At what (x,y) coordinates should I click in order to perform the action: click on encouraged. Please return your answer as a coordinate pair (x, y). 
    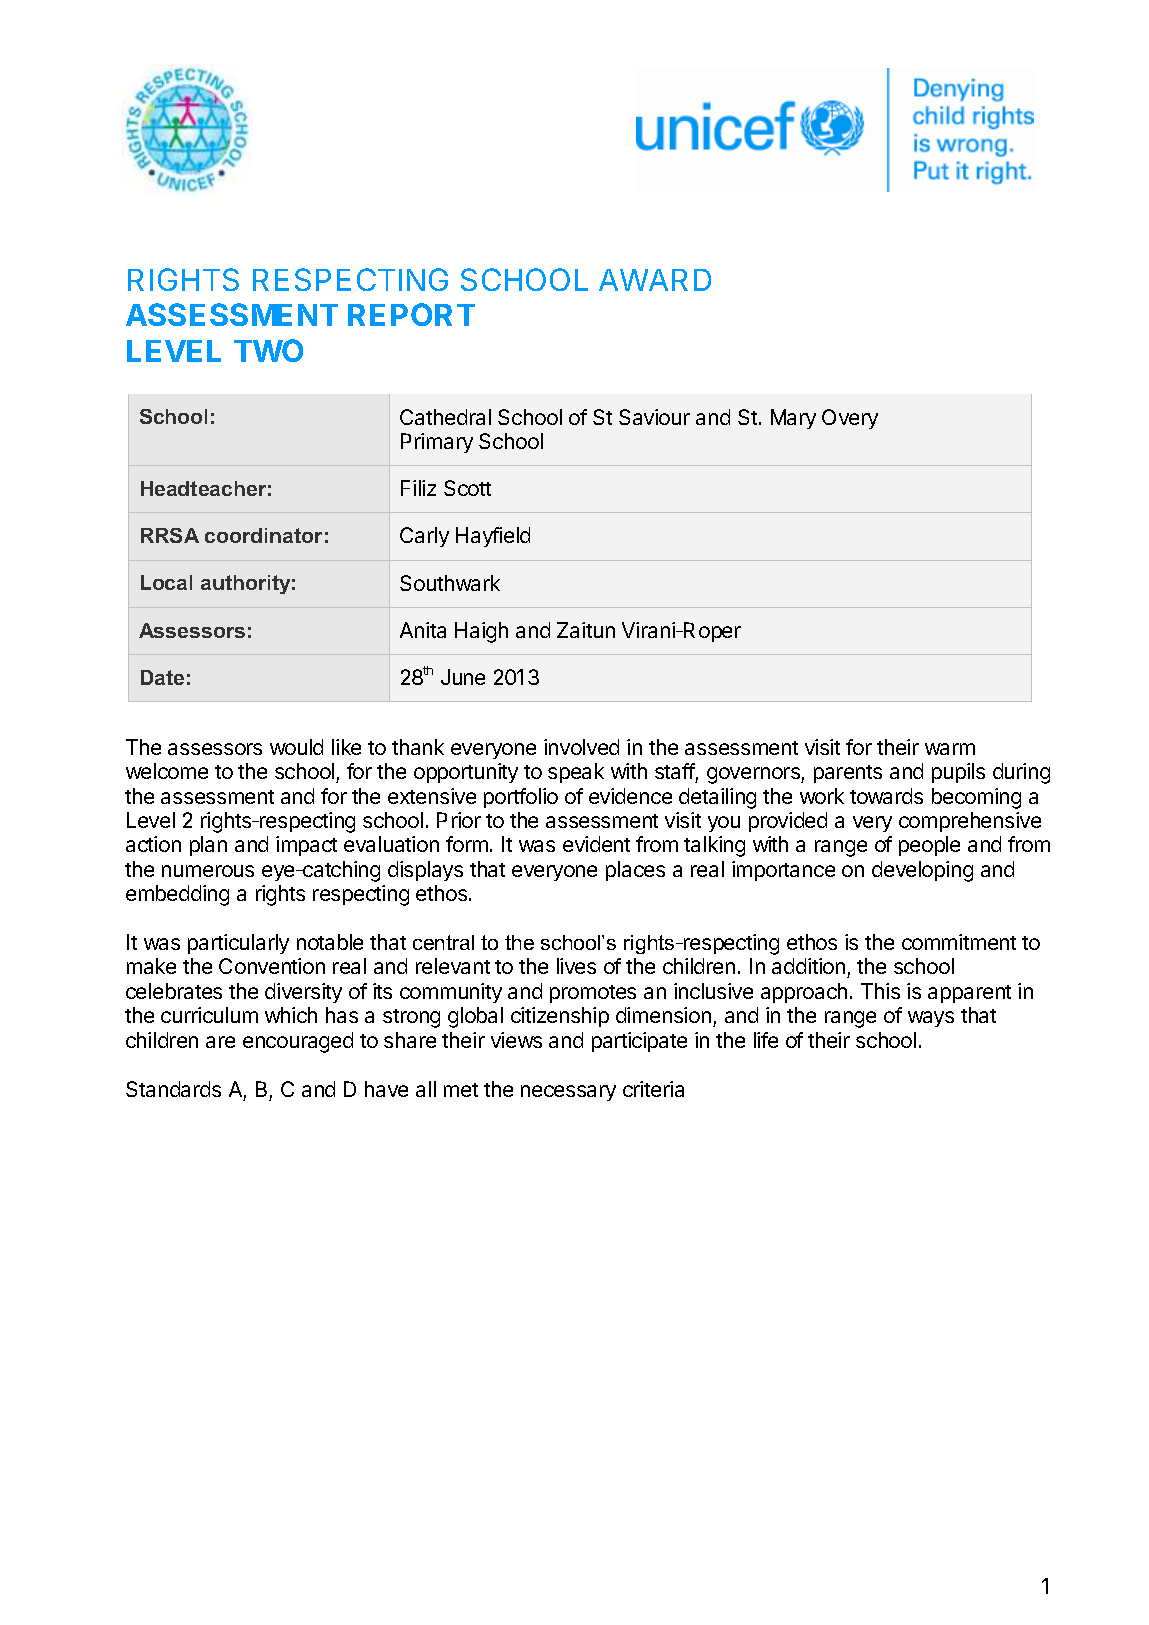
    Looking at the image, I should click on (298, 1042).
